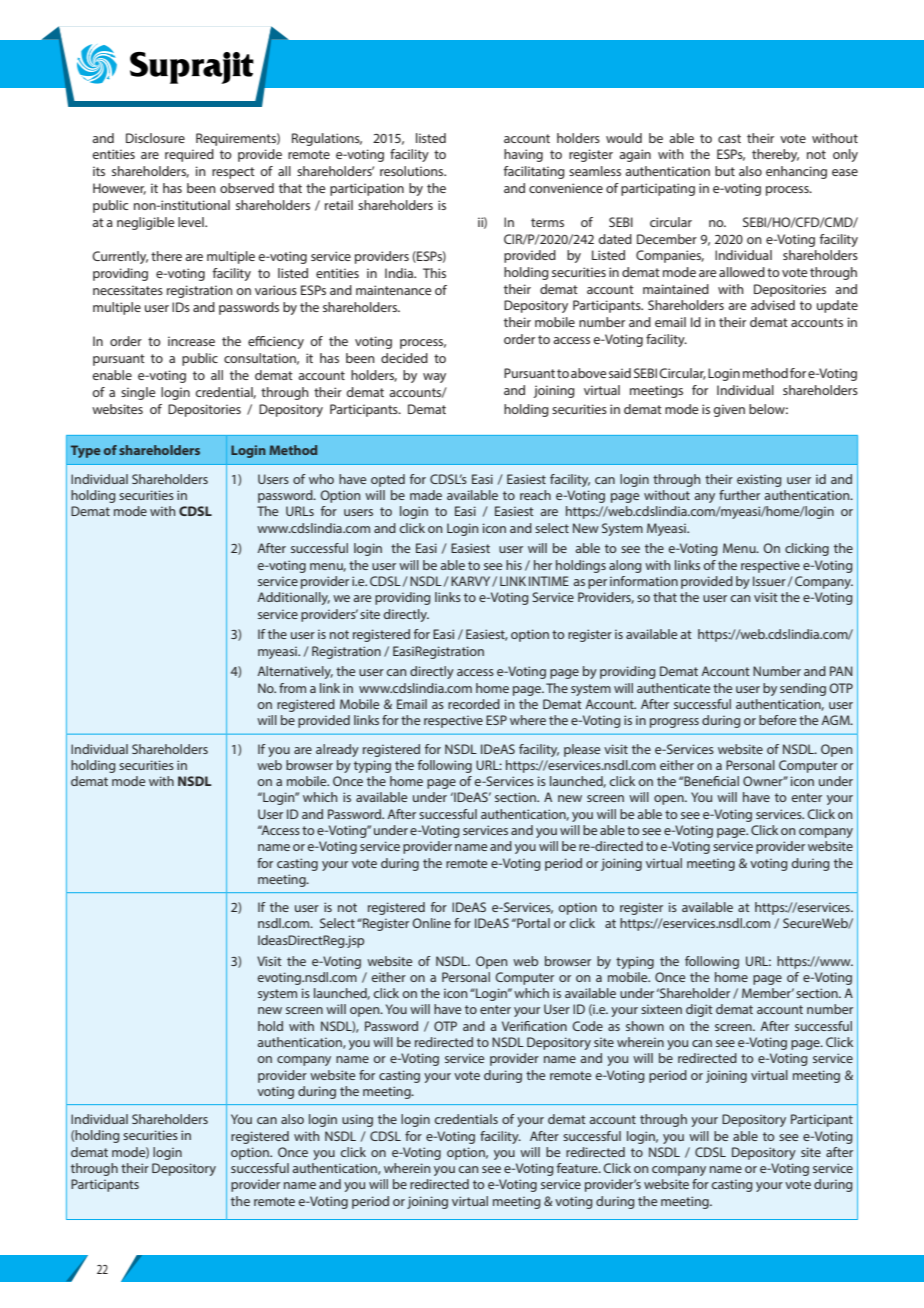 This page has height=1308, width=924. Describe the element at coordinates (413, 171) in the page. I see `resolutions` at that location.
